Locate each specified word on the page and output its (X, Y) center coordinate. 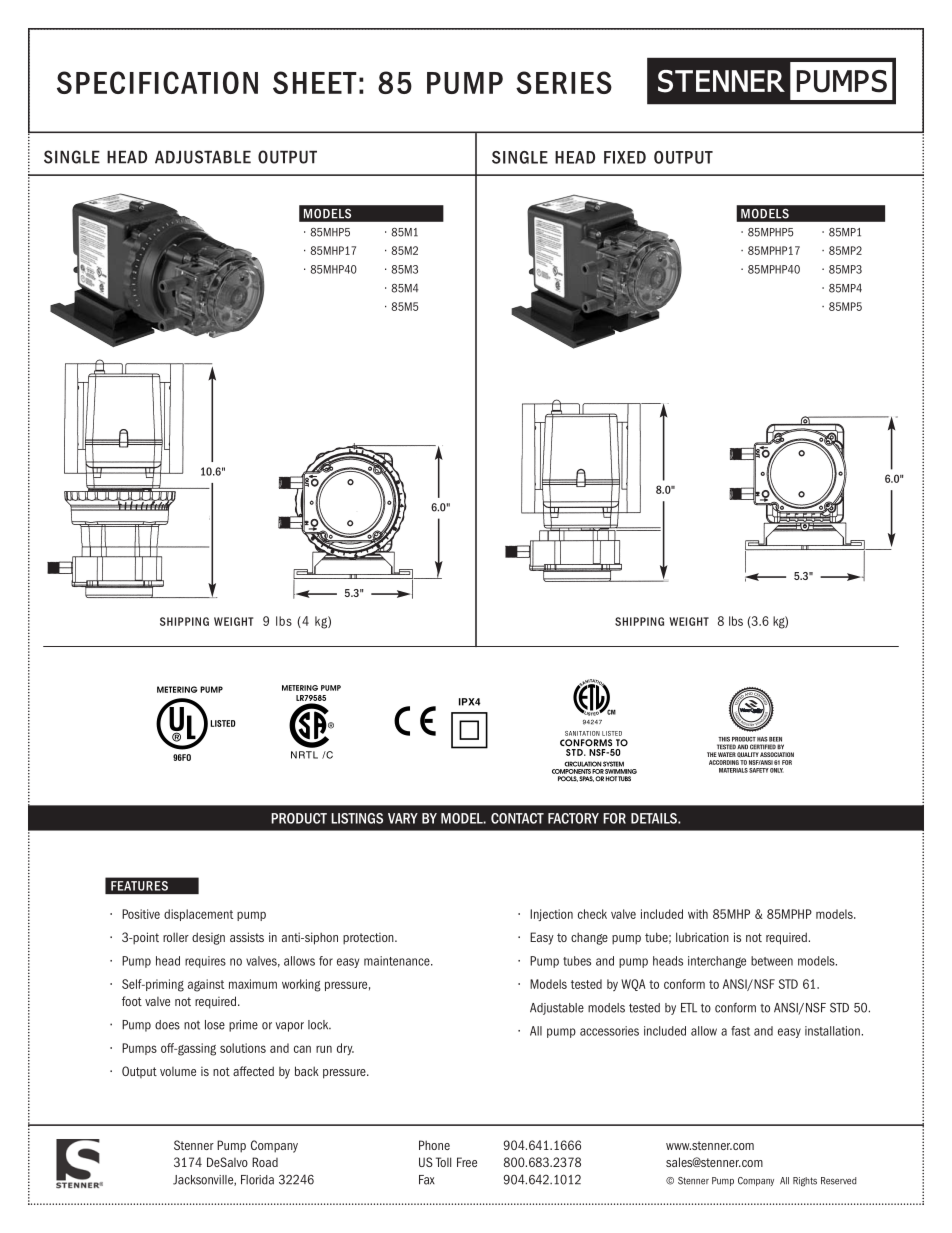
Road (265, 1162)
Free (467, 1162)
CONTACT (517, 818)
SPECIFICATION (157, 82)
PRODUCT (299, 818)
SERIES (564, 82)
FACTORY (573, 818)
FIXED (625, 157)
